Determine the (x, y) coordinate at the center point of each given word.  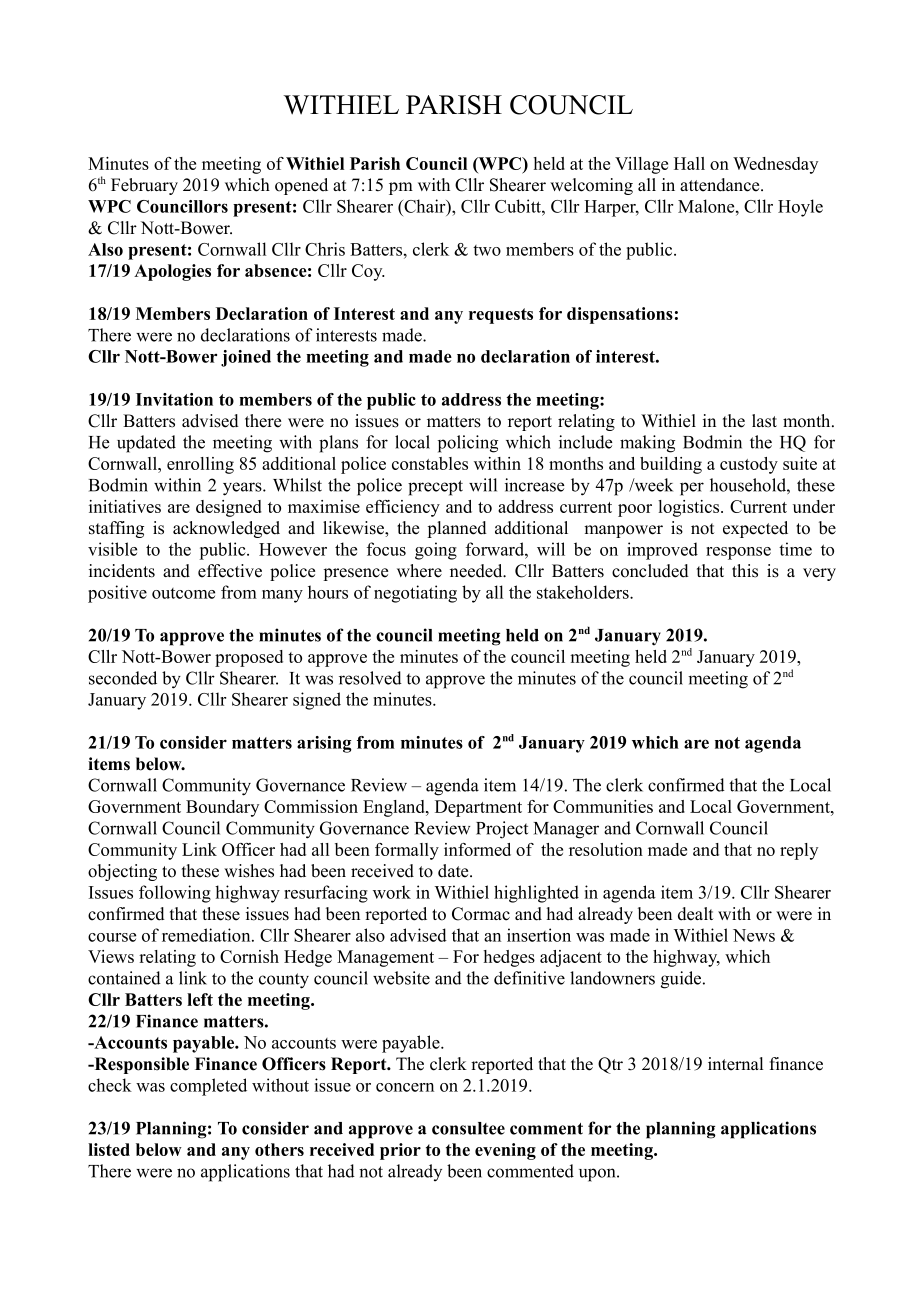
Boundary (222, 808)
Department (478, 808)
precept (435, 488)
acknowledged (226, 529)
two (487, 250)
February (144, 186)
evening (505, 1151)
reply (799, 851)
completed (208, 1087)
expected (755, 529)
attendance (721, 185)
